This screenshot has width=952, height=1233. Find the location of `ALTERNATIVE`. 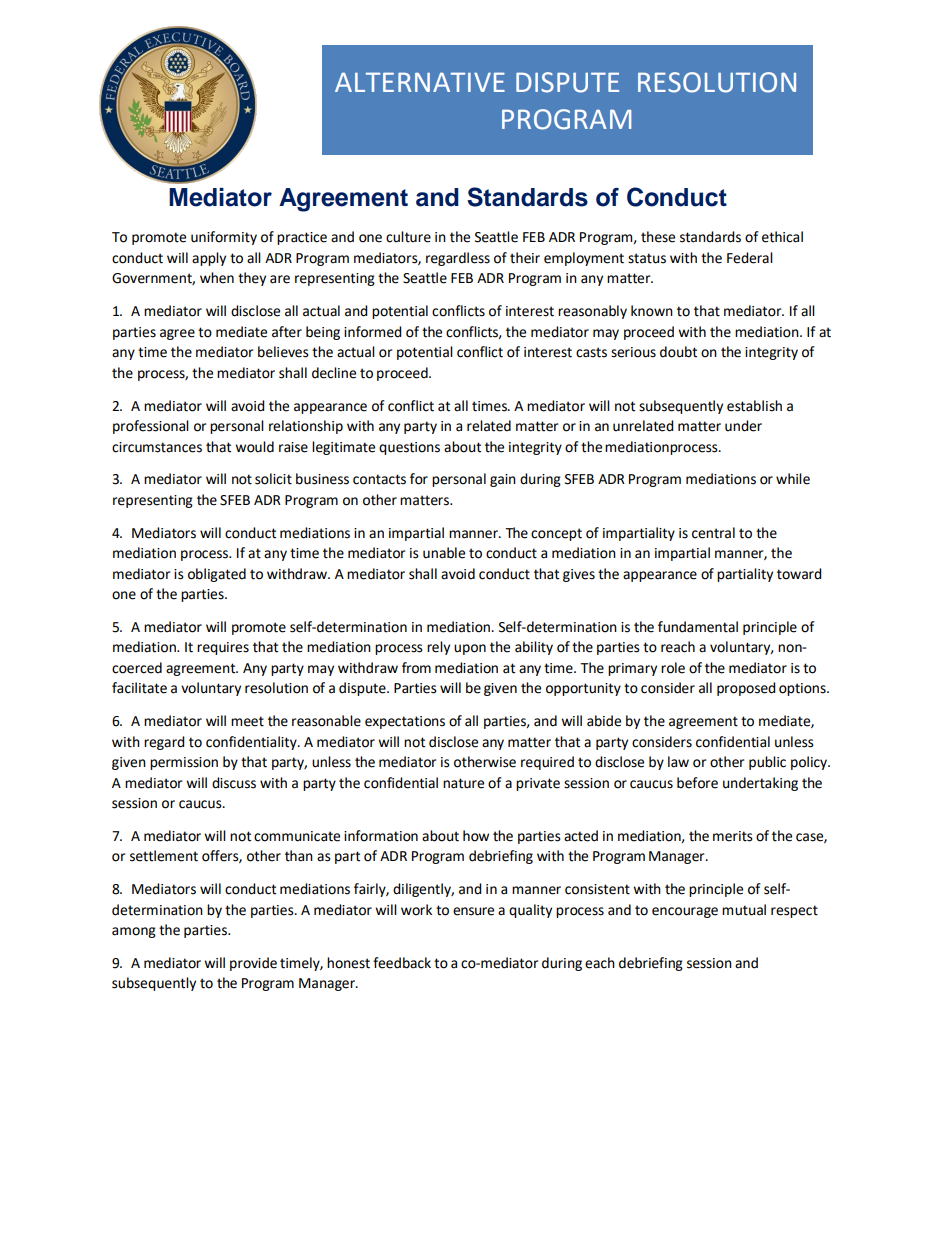

ALTERNATIVE is located at coordinates (420, 82).
